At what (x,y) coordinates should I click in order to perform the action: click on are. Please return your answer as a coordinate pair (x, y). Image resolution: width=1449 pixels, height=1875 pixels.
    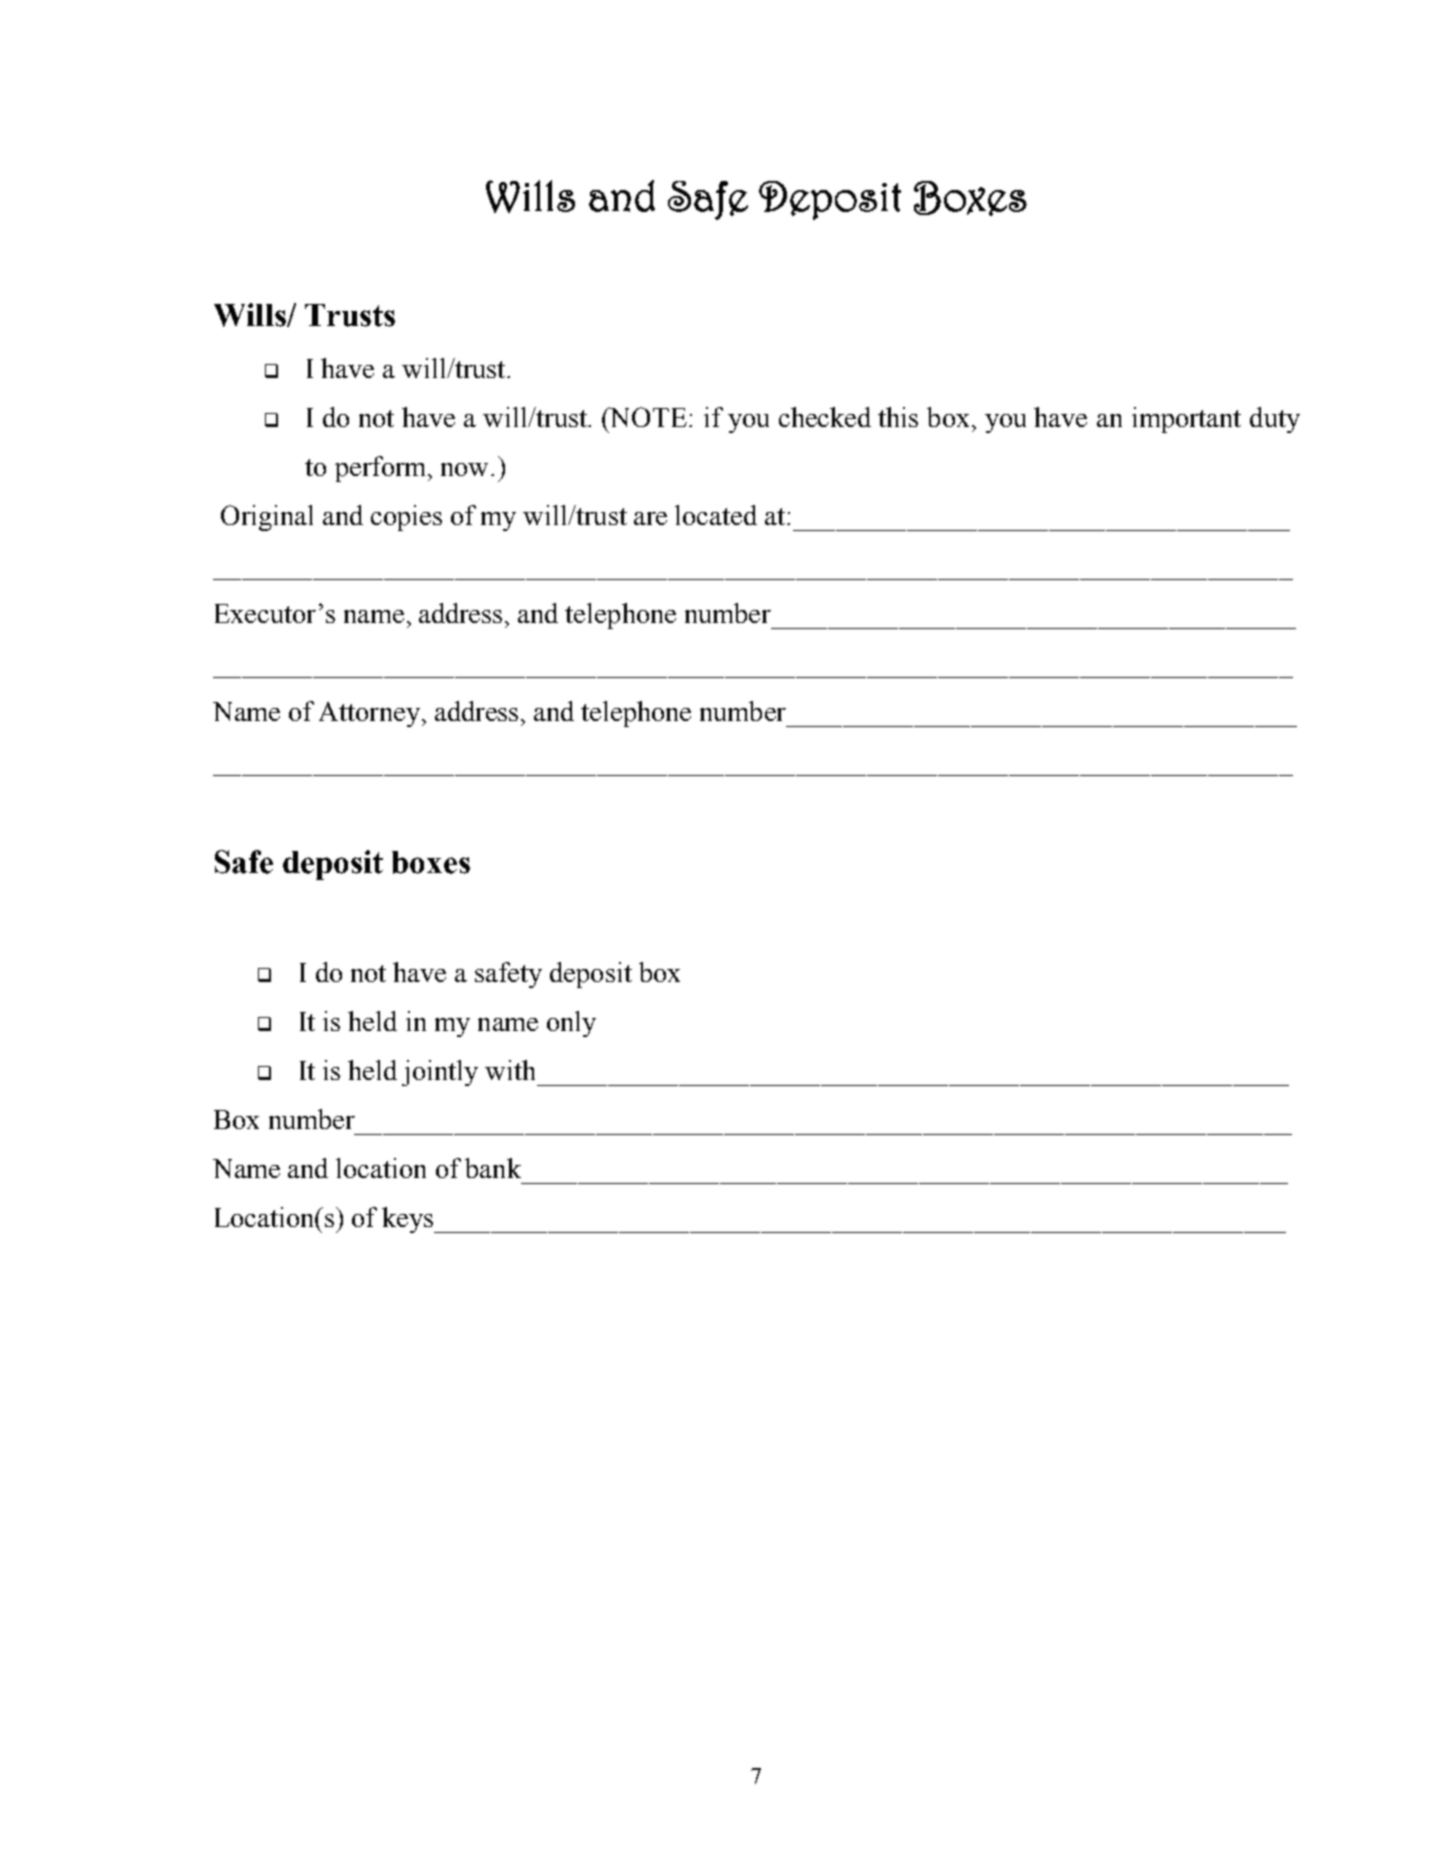
    Looking at the image, I should click on (650, 518).
